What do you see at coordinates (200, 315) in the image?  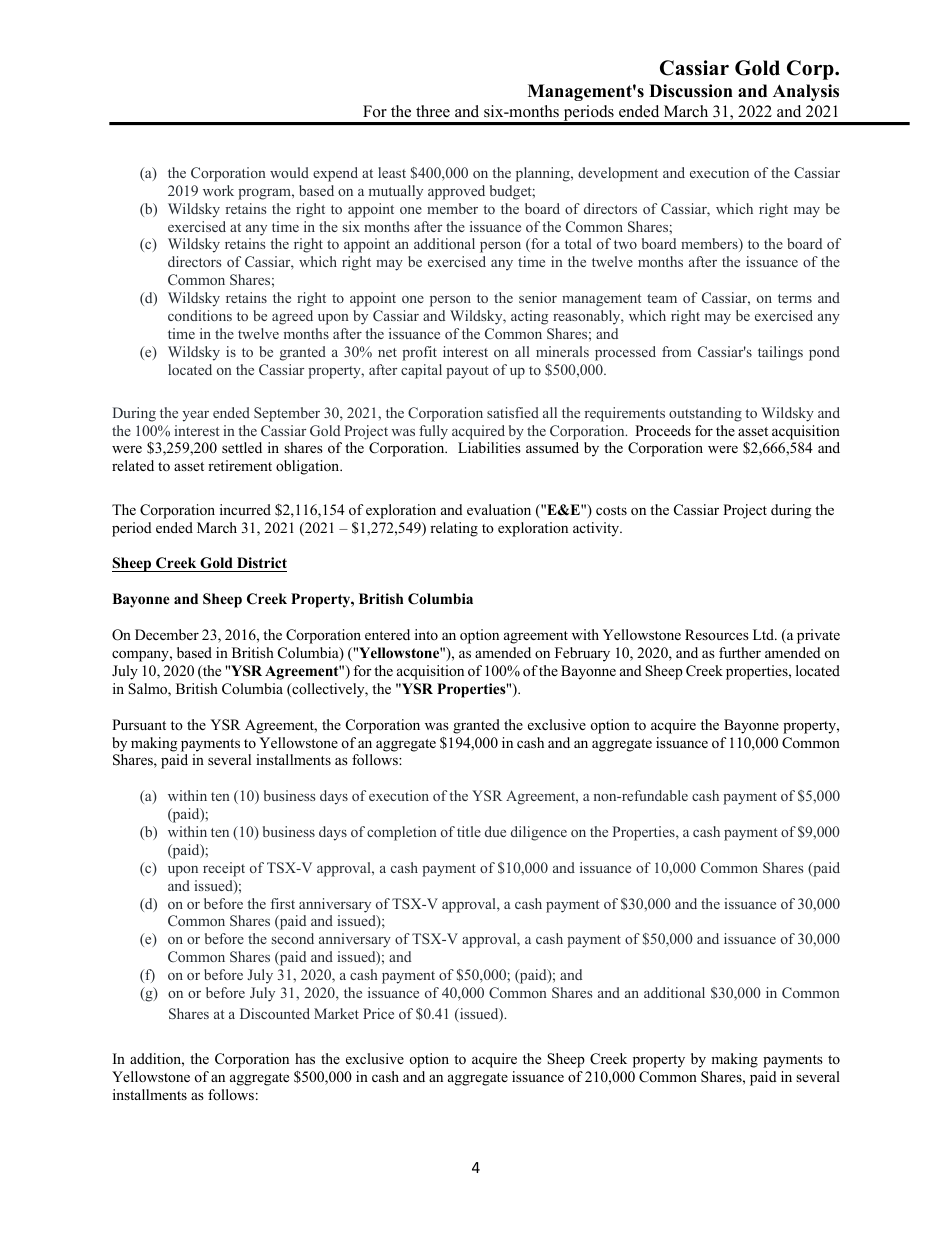 I see `conditions` at bounding box center [200, 315].
